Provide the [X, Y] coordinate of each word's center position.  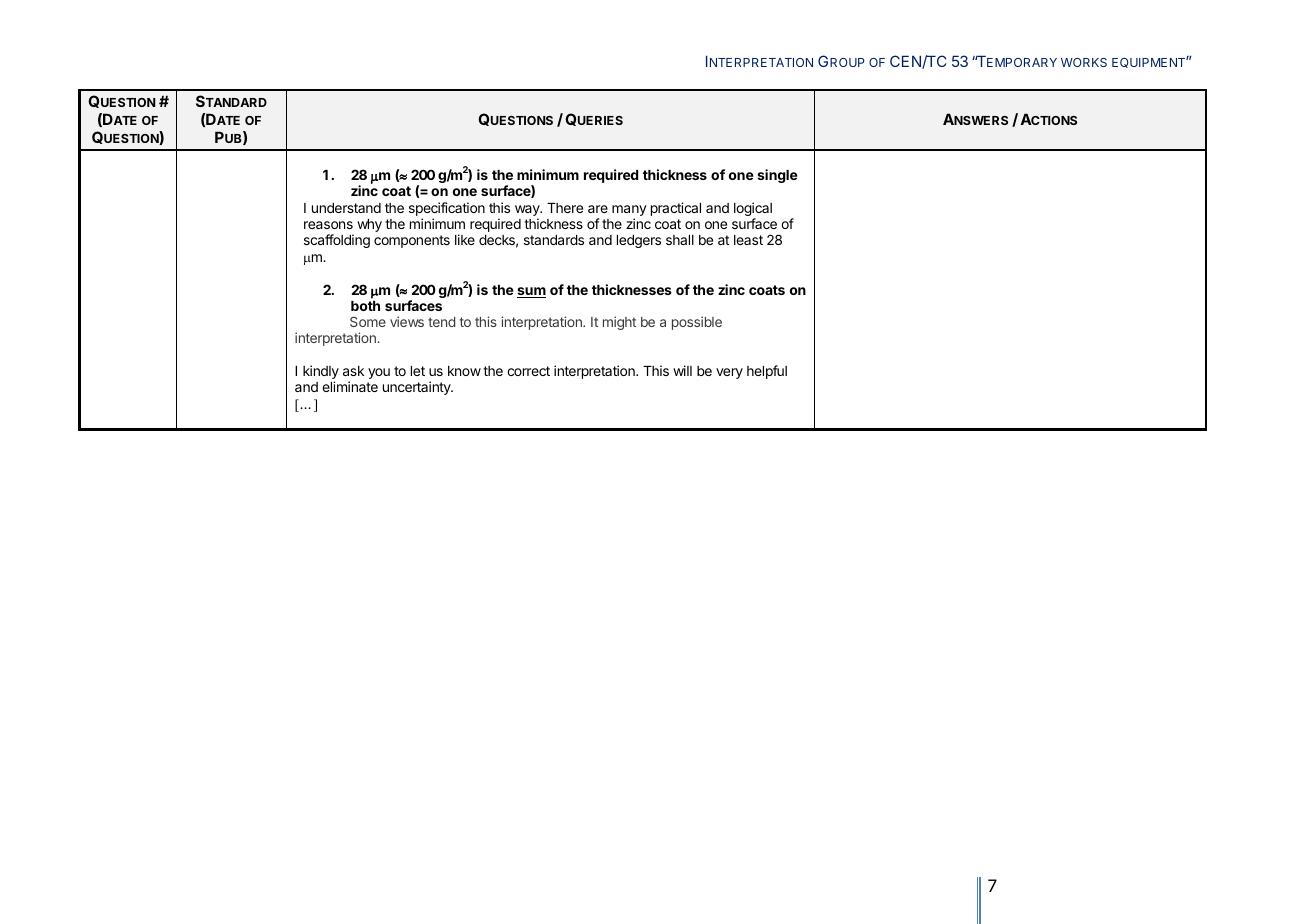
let [418, 371]
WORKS [1084, 62]
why [369, 225]
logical [753, 210]
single [777, 176]
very [729, 373]
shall [680, 240]
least [748, 240]
